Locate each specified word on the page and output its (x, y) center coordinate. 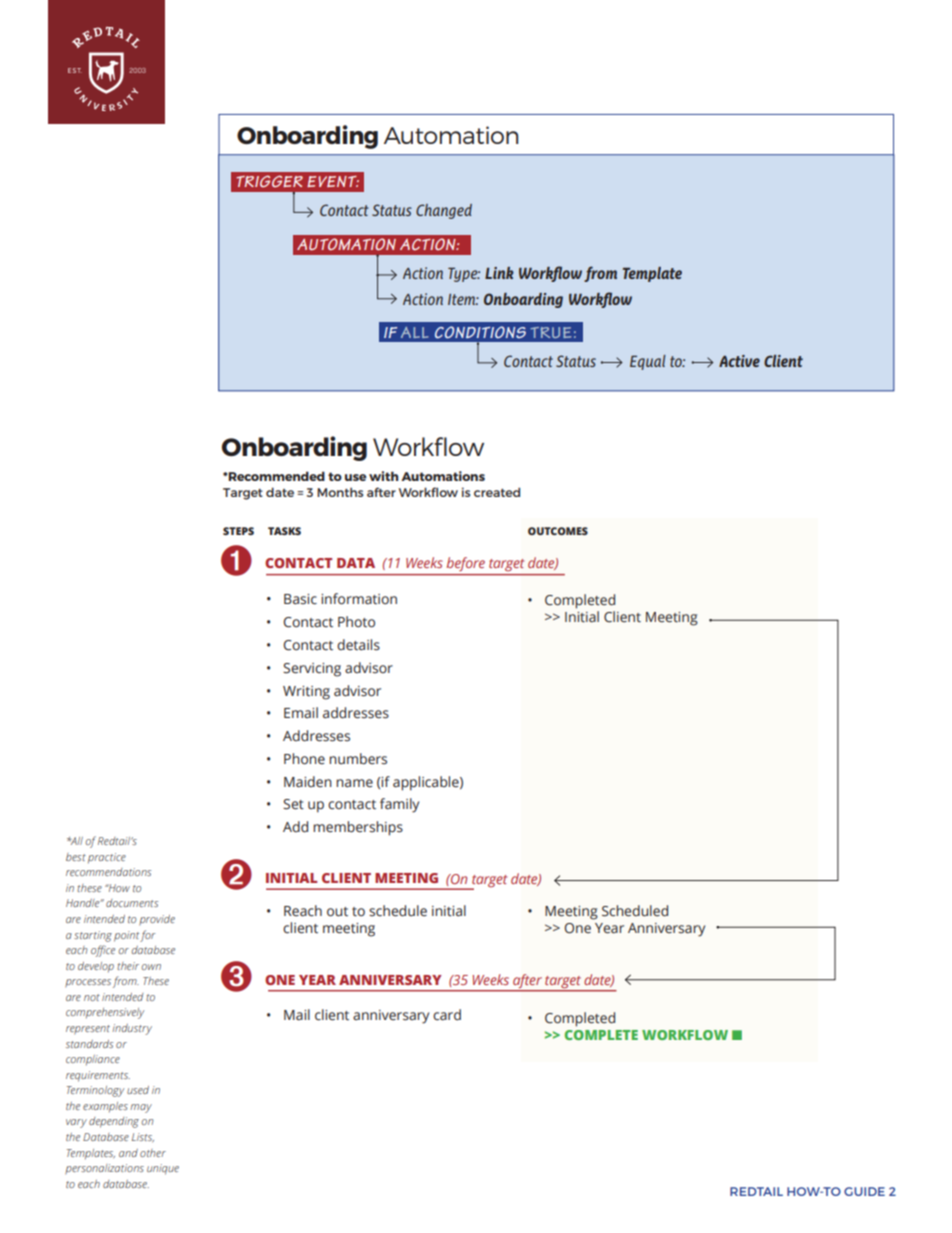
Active (739, 361)
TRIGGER (269, 181)
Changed (444, 211)
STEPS (238, 531)
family (399, 805)
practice (107, 858)
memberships (358, 828)
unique (163, 1169)
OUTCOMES (558, 531)
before (466, 564)
